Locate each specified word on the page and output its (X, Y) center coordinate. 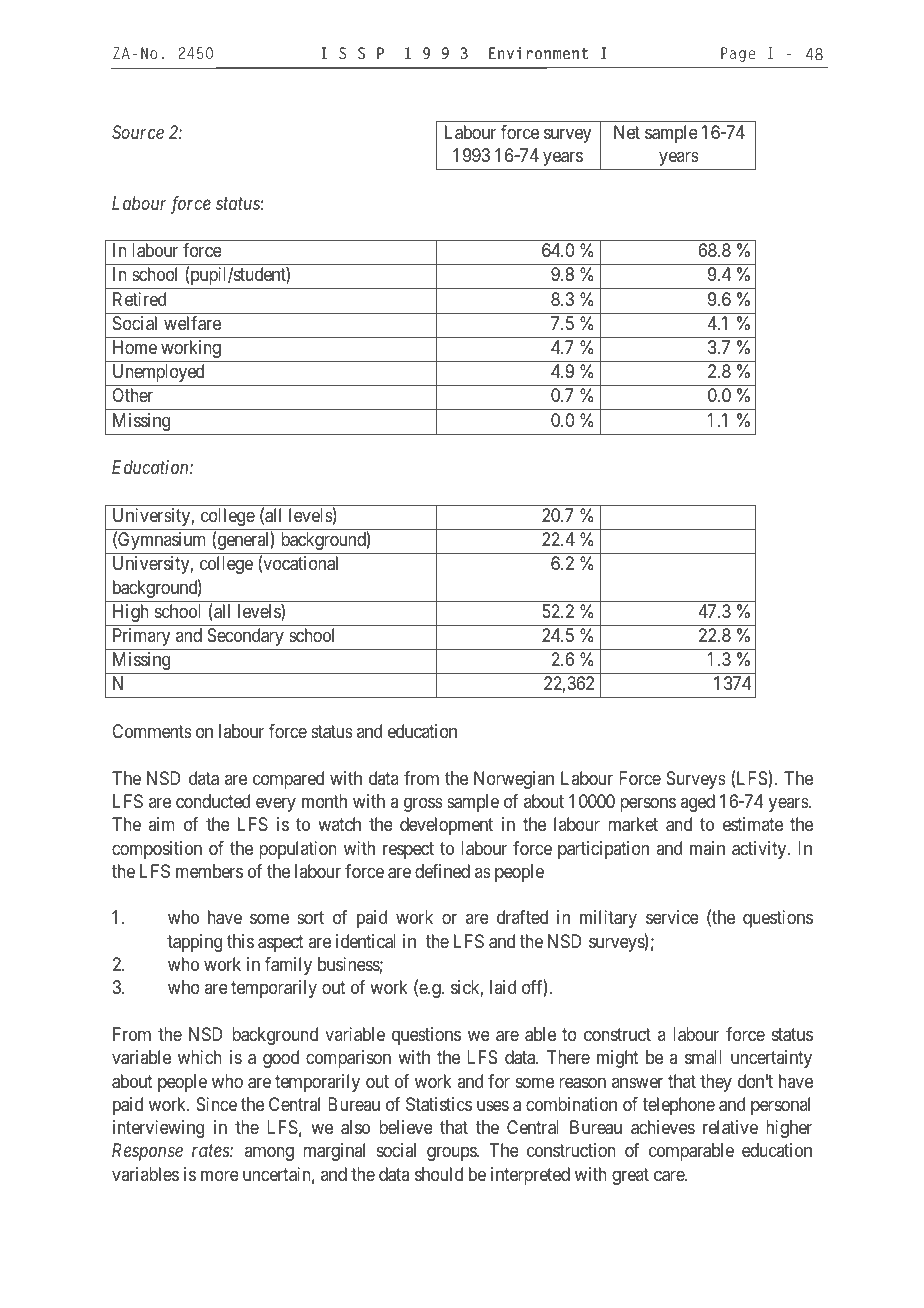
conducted (213, 801)
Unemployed (158, 373)
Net (627, 132)
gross (423, 804)
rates (211, 1151)
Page (738, 54)
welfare (192, 323)
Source (138, 132)
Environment (539, 53)
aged (697, 803)
